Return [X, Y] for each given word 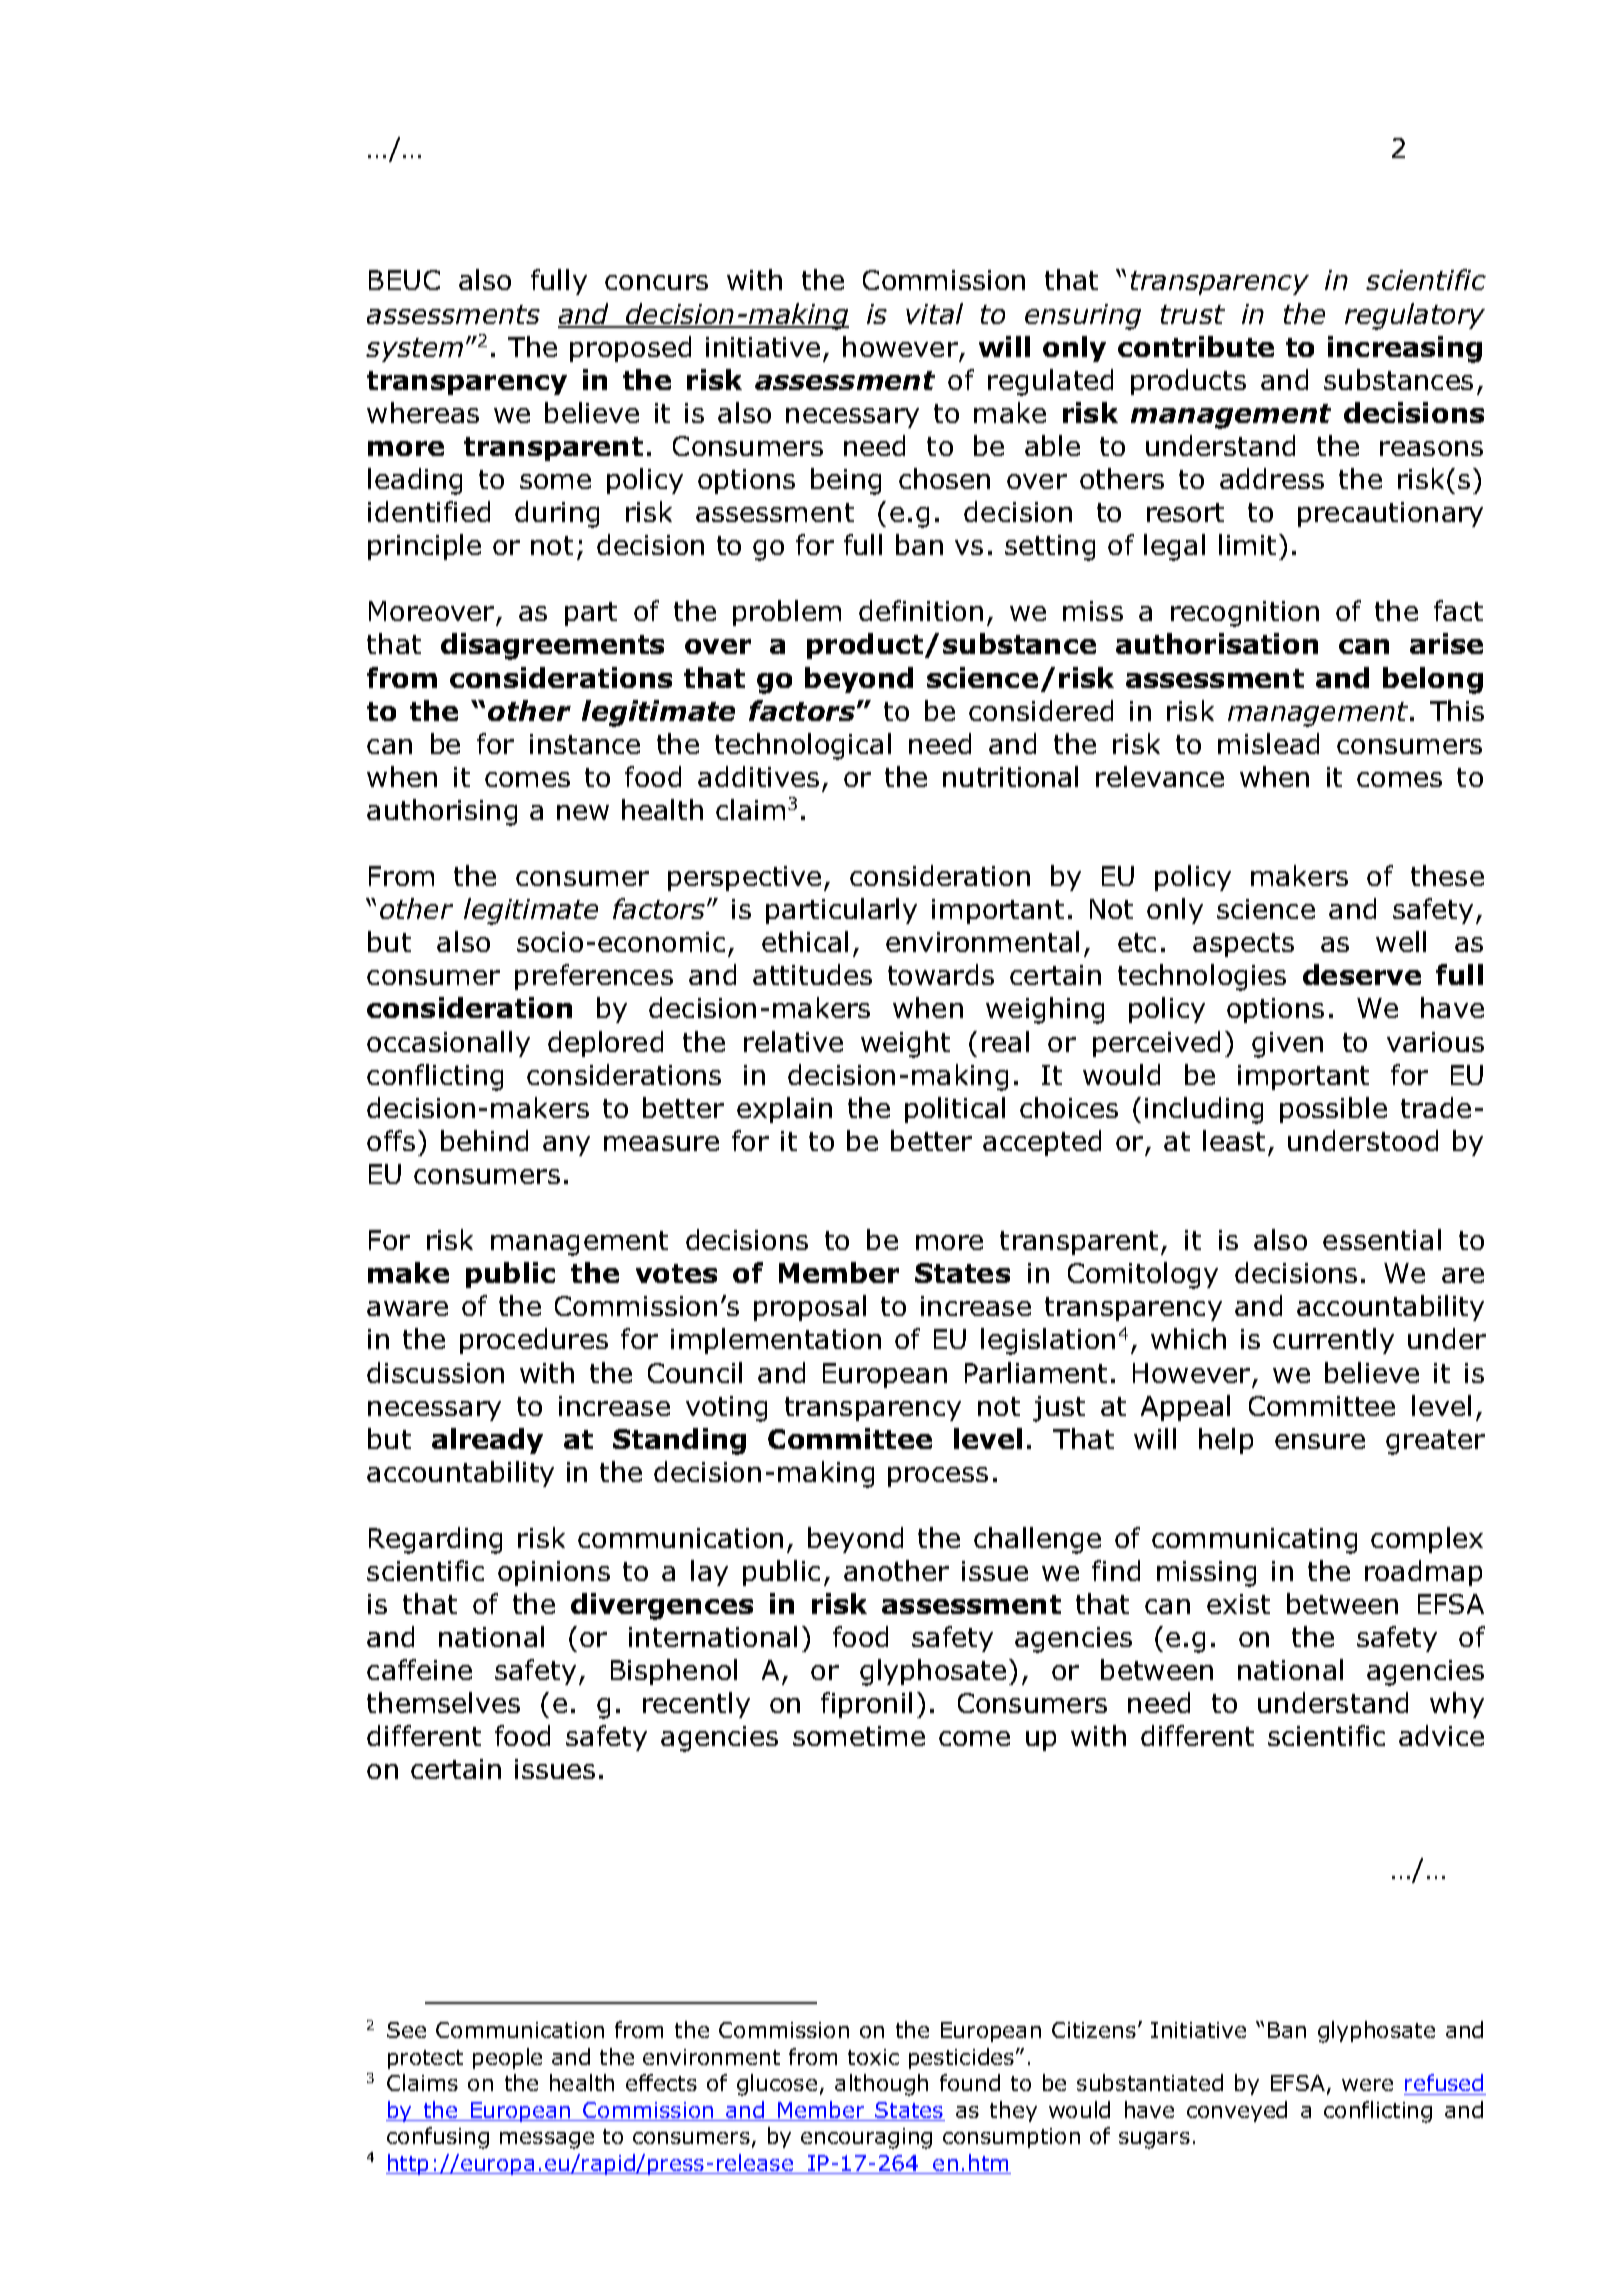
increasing [1405, 349]
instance [585, 744]
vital [934, 313]
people [507, 2058]
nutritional [1010, 776]
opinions [554, 1573]
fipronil [866, 1705]
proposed [630, 349]
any [566, 1146]
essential [1382, 1239]
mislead [1268, 743]
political [955, 1110]
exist [1238, 1604]
